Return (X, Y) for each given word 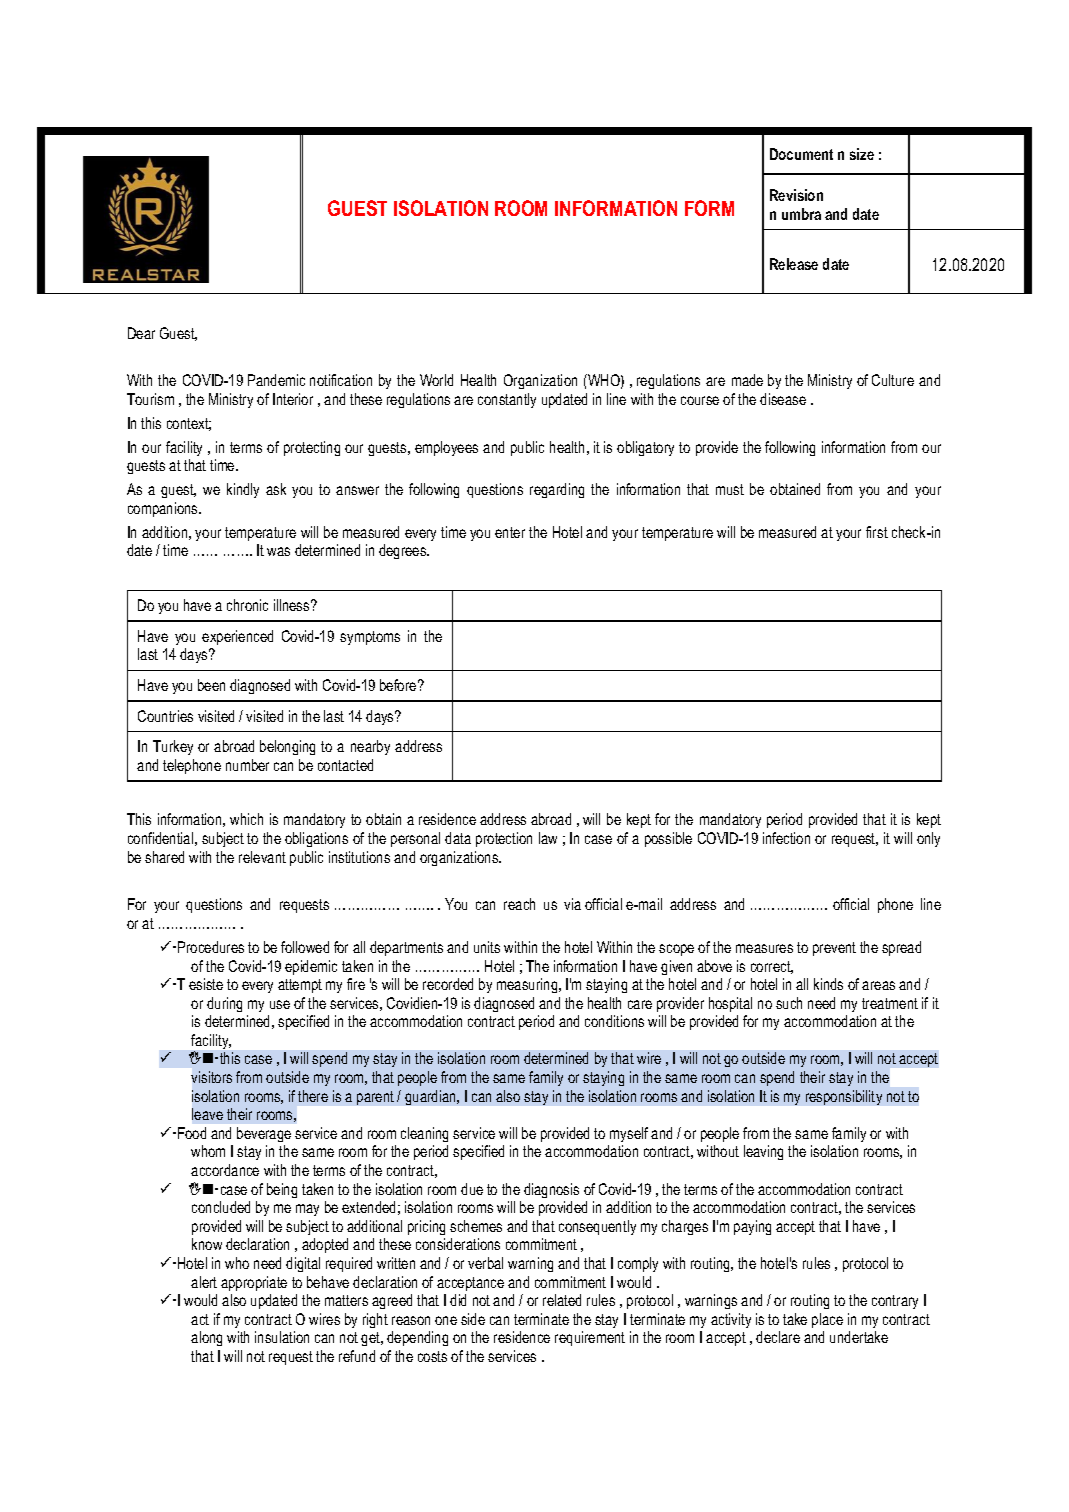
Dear (141, 333)
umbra (801, 214)
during (224, 1004)
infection (786, 838)
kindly (243, 490)
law (548, 838)
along (206, 1338)
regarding (557, 490)
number (247, 765)
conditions (614, 1021)
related (562, 1300)
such (789, 1003)
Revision (796, 195)
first (877, 532)
